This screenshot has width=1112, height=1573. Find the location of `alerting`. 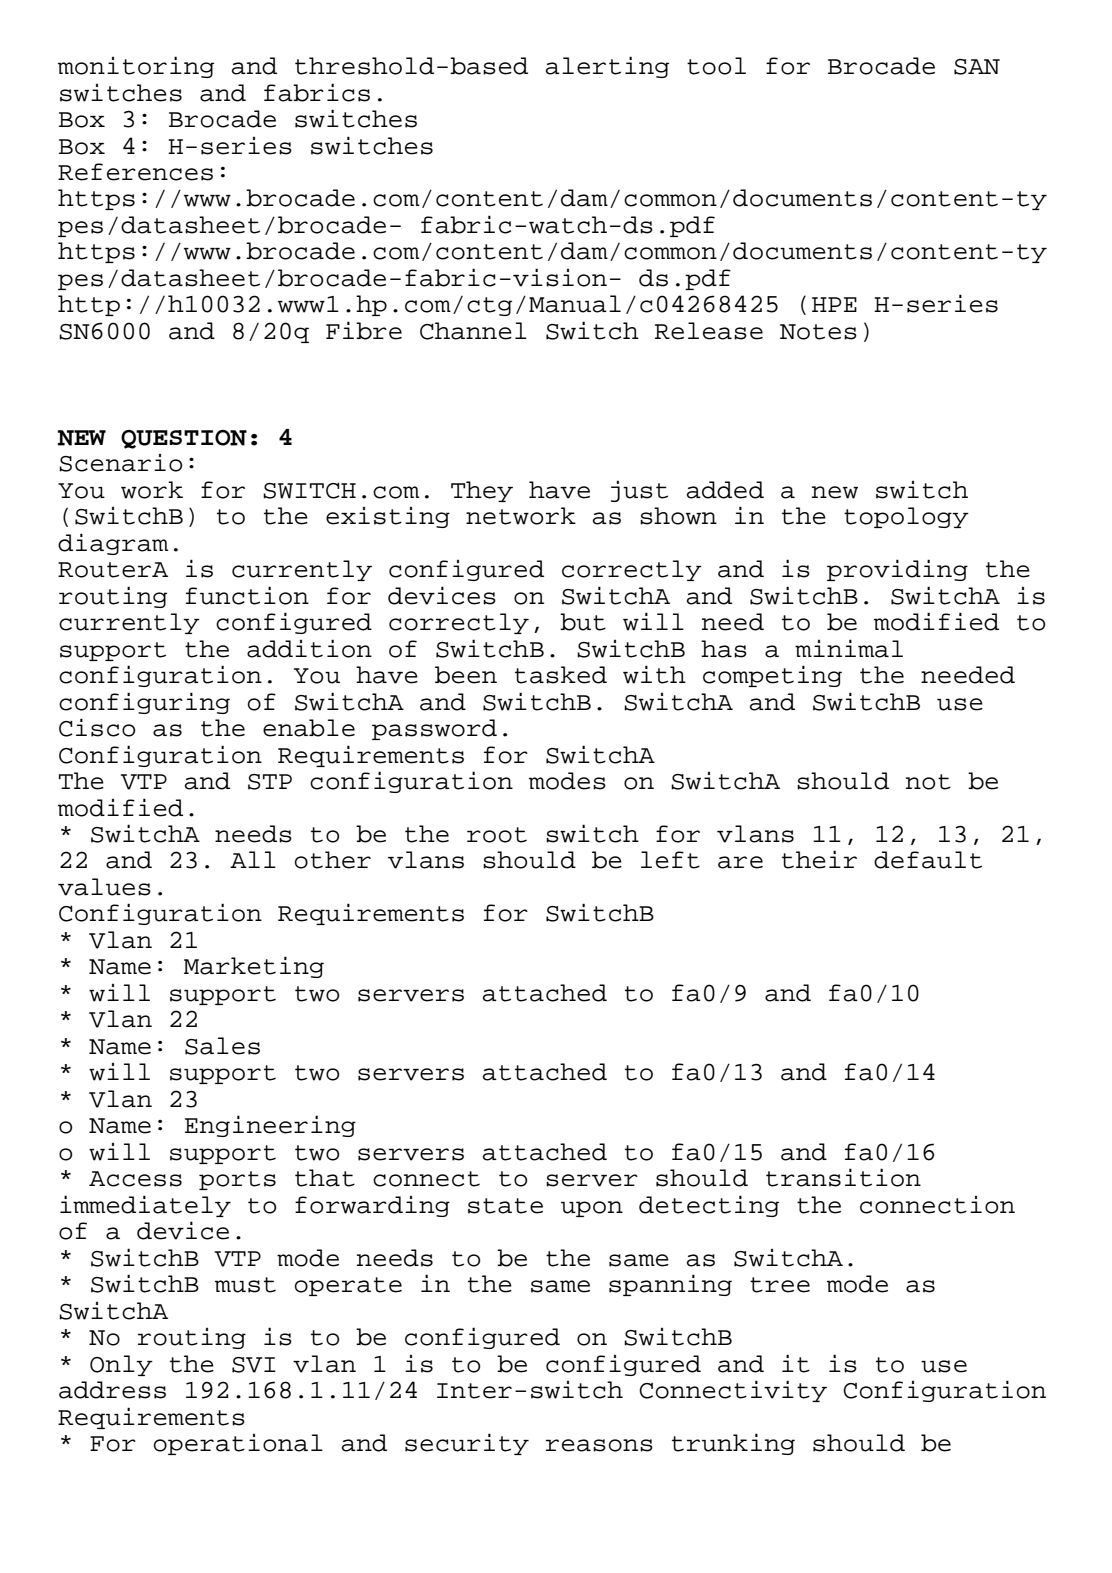

alerting is located at coordinates (607, 67).
